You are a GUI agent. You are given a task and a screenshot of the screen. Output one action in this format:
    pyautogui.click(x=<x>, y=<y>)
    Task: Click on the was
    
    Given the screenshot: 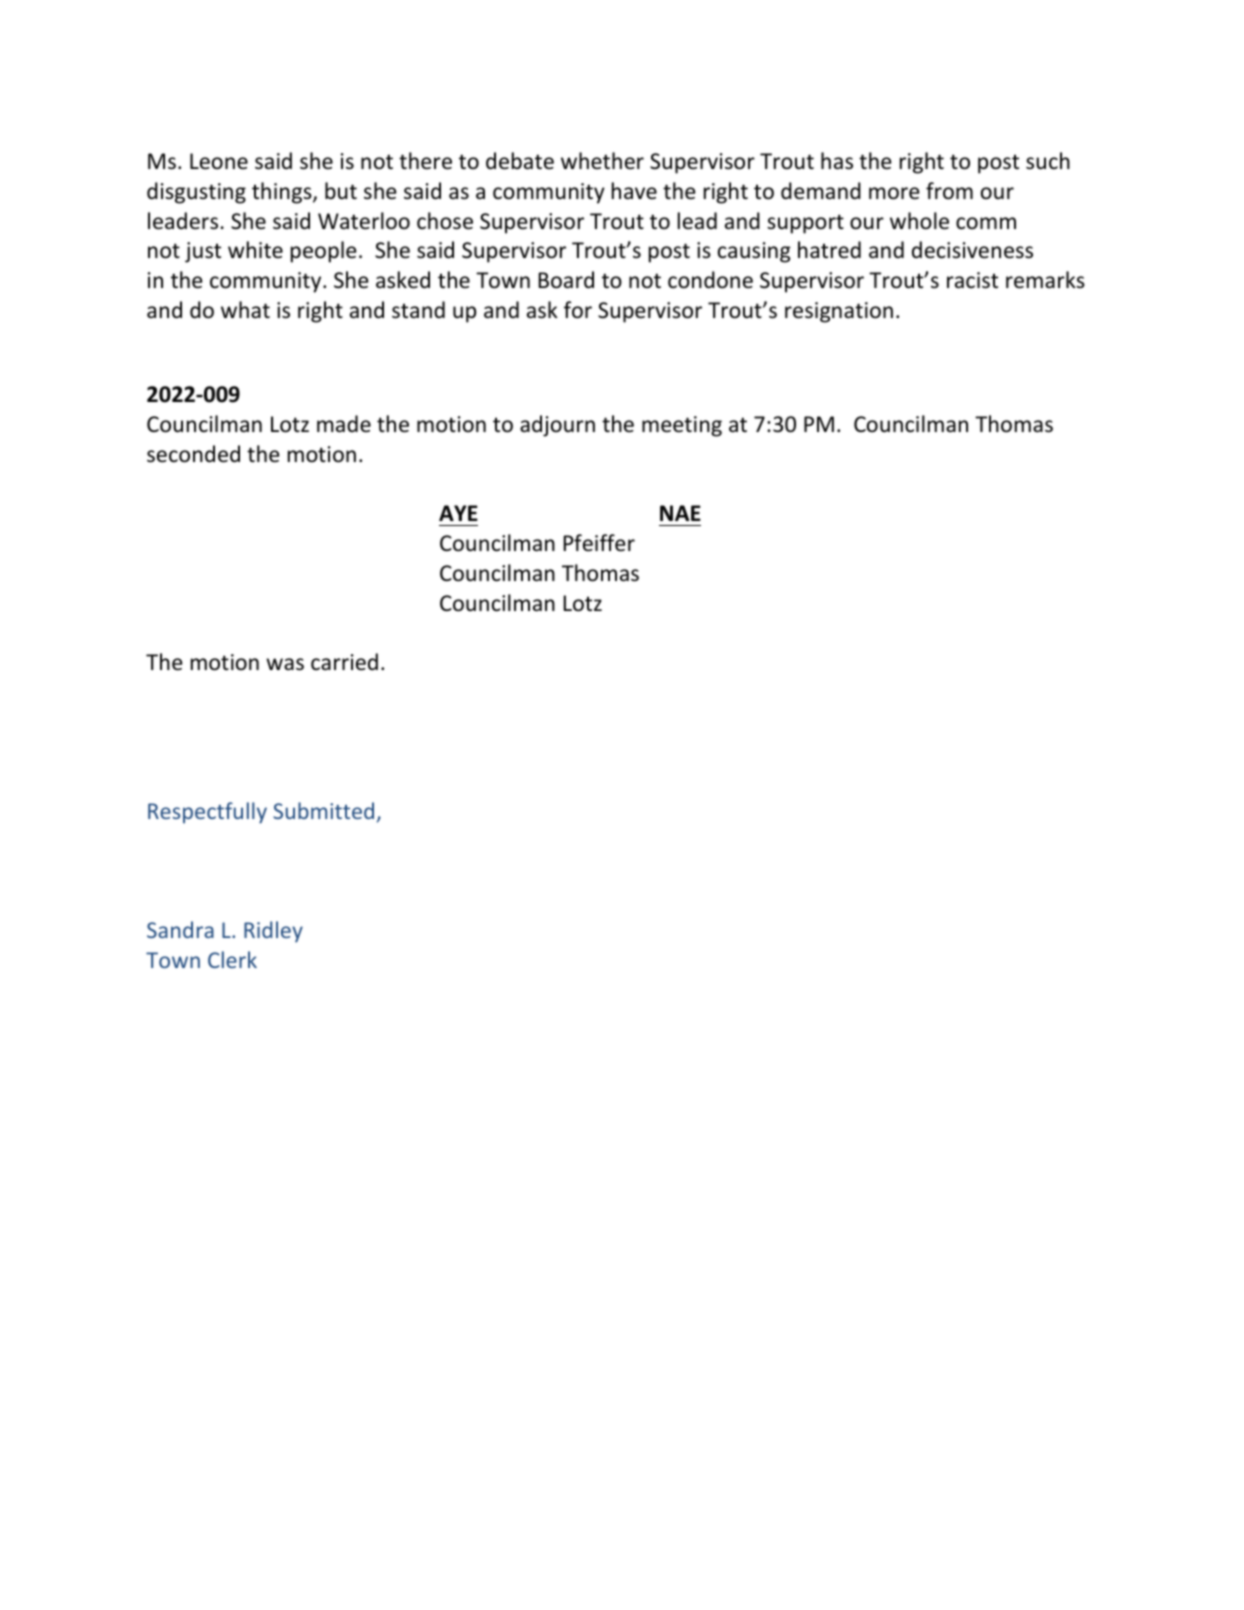 What is the action you would take?
    pyautogui.click(x=285, y=664)
